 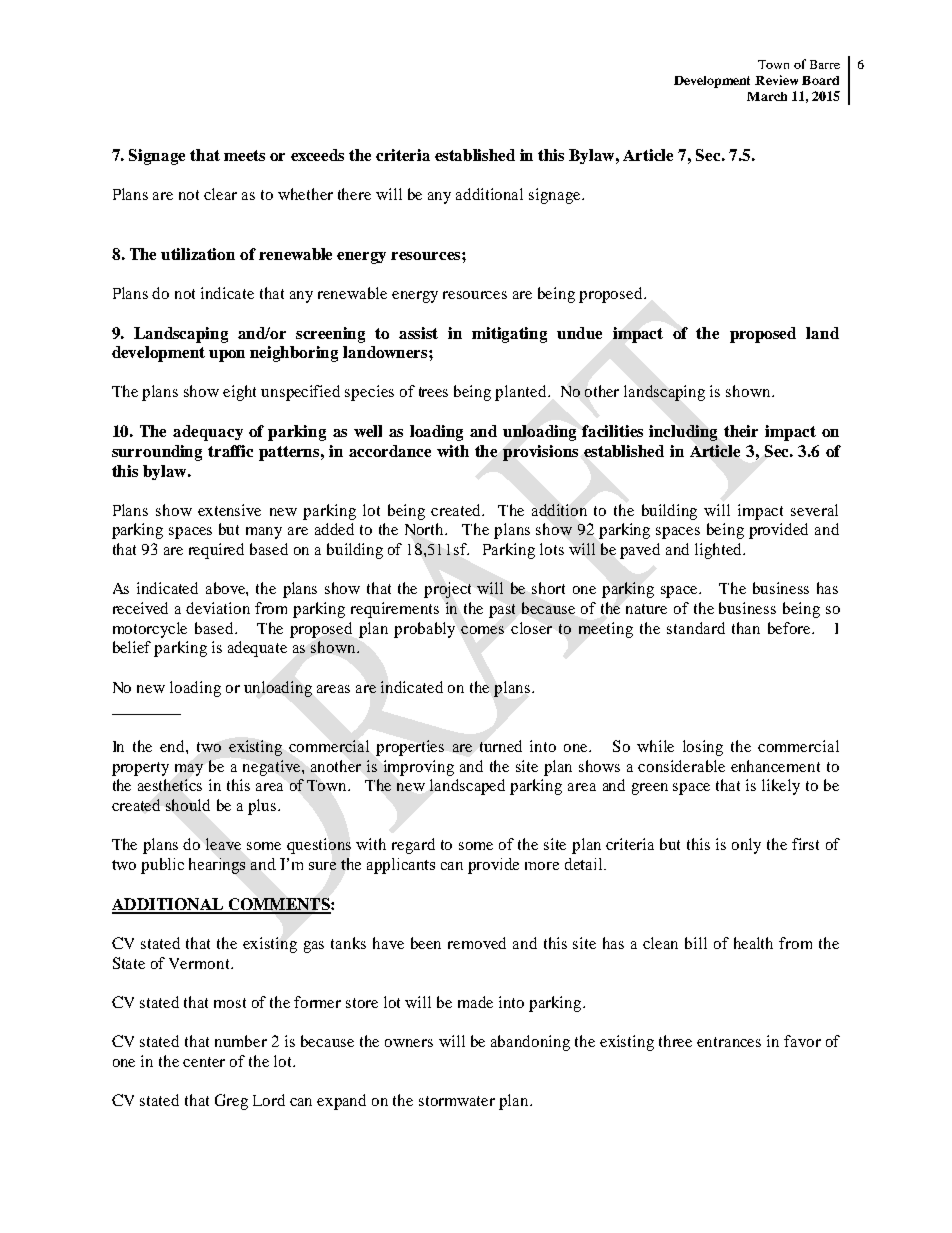 What do you see at coordinates (767, 96) in the document?
I see `March` at bounding box center [767, 96].
